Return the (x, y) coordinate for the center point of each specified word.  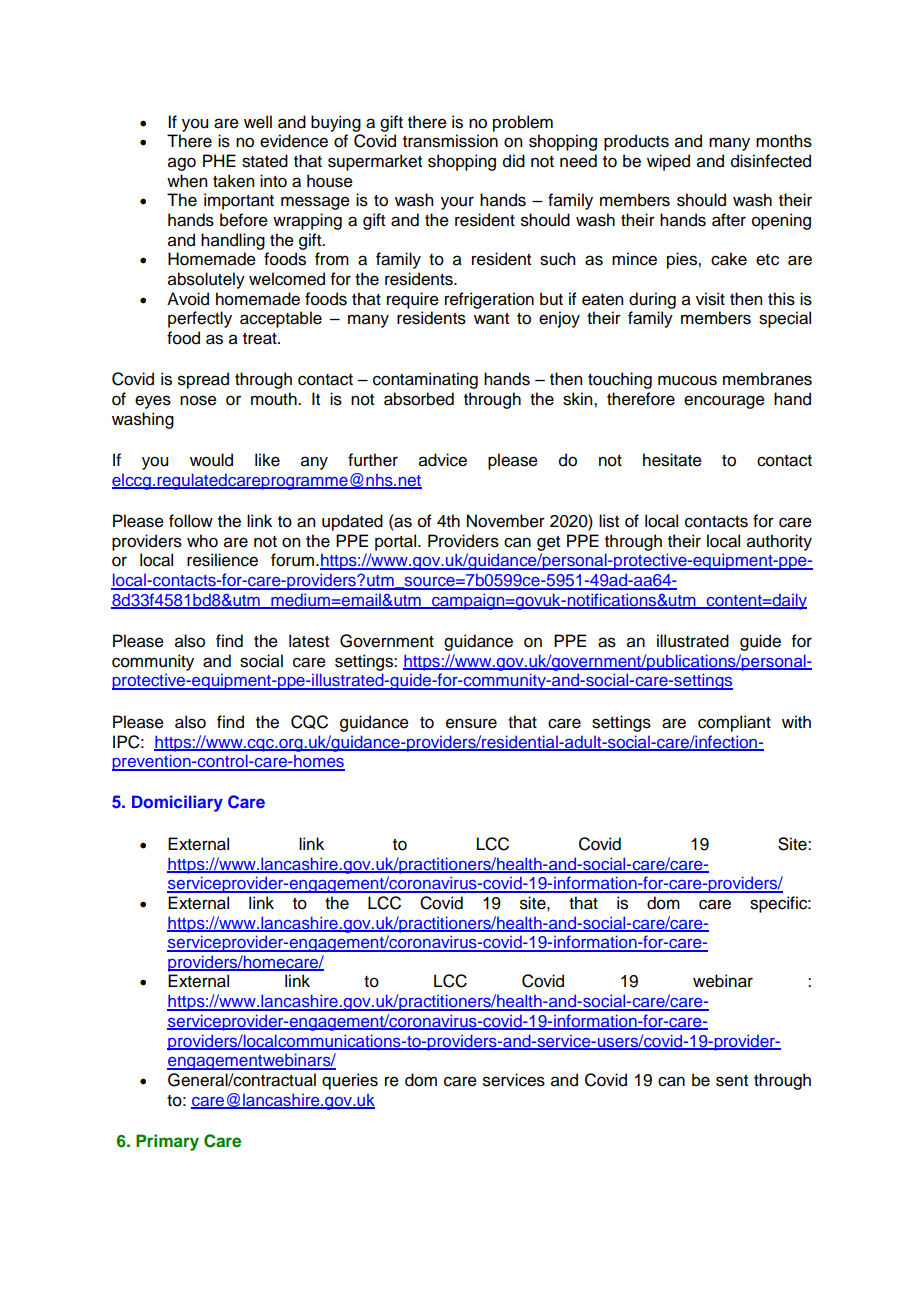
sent (732, 1081)
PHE (219, 160)
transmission (450, 141)
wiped (668, 162)
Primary (167, 1142)
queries (350, 1081)
